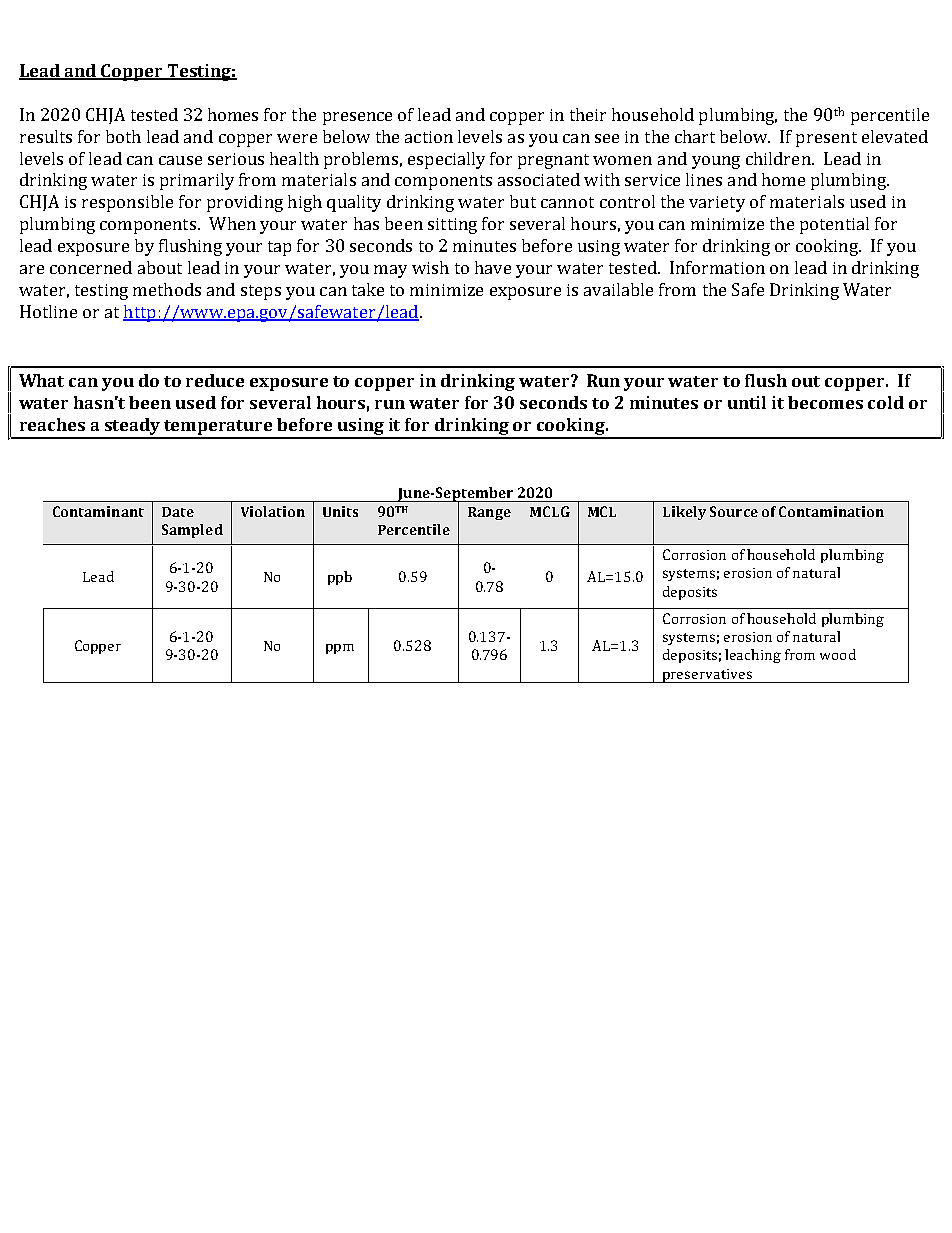  What do you see at coordinates (753, 656) in the screenshot?
I see `leaching` at bounding box center [753, 656].
